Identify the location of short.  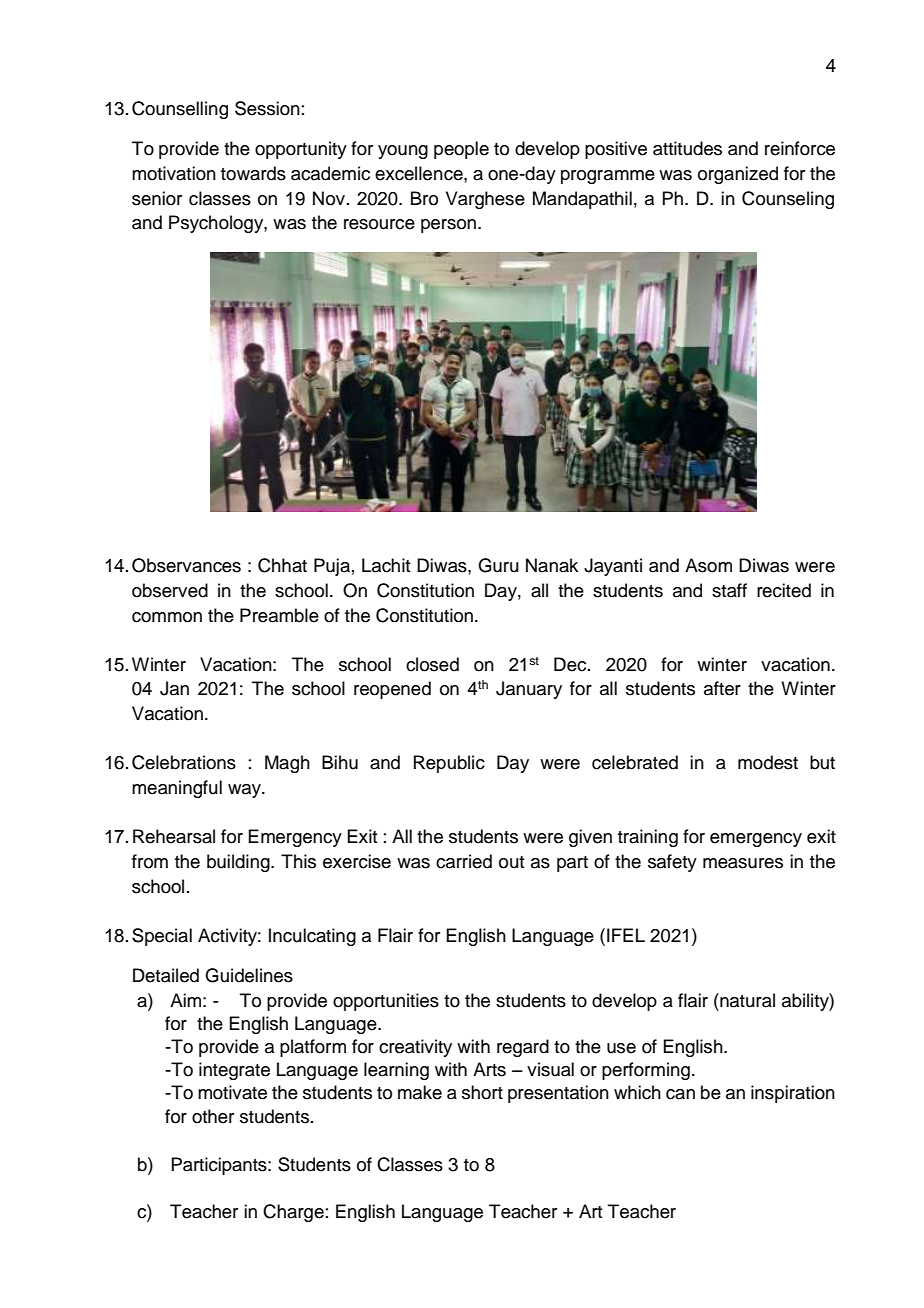
(482, 1092).
